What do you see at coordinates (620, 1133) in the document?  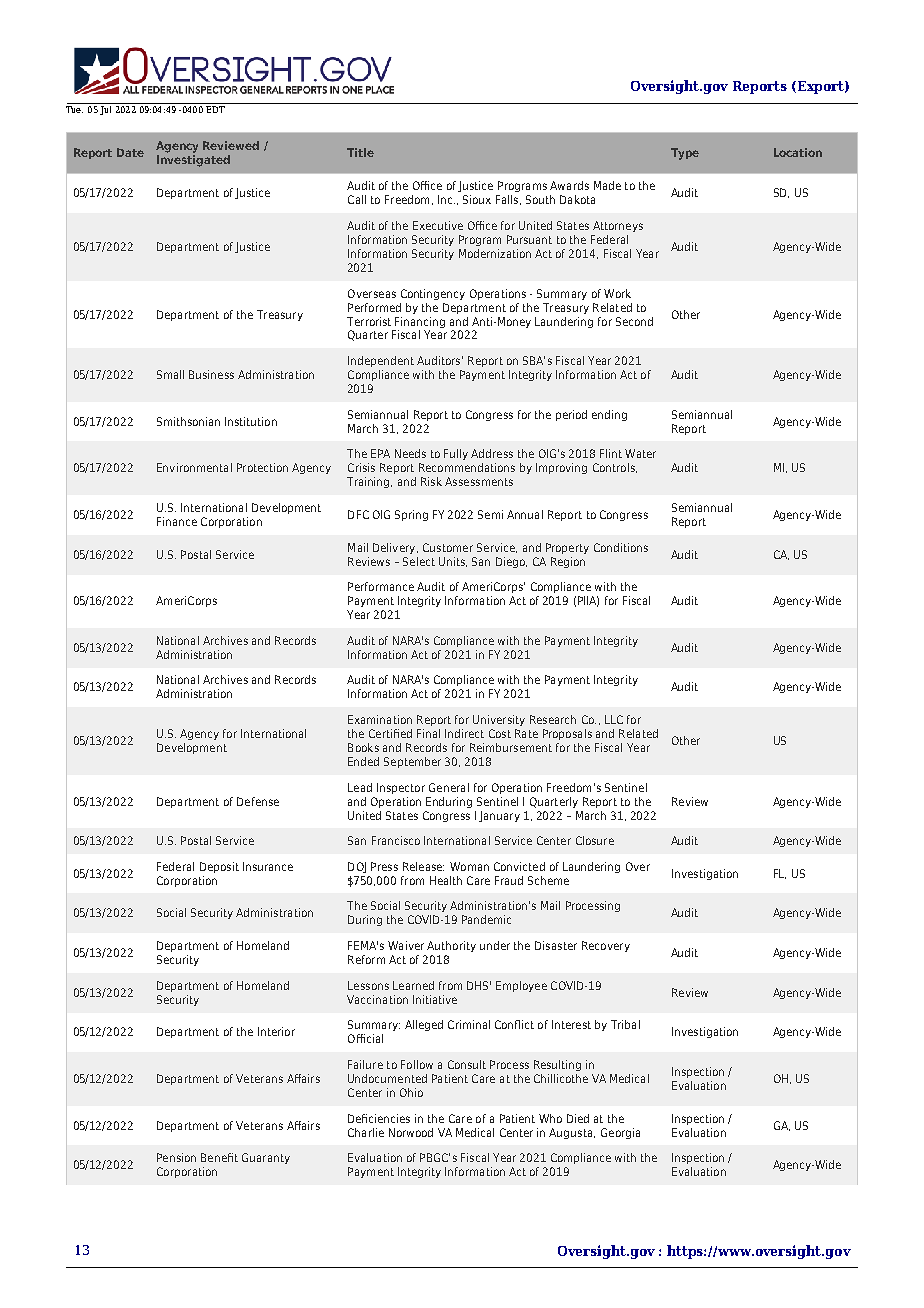 I see `Georgia` at bounding box center [620, 1133].
